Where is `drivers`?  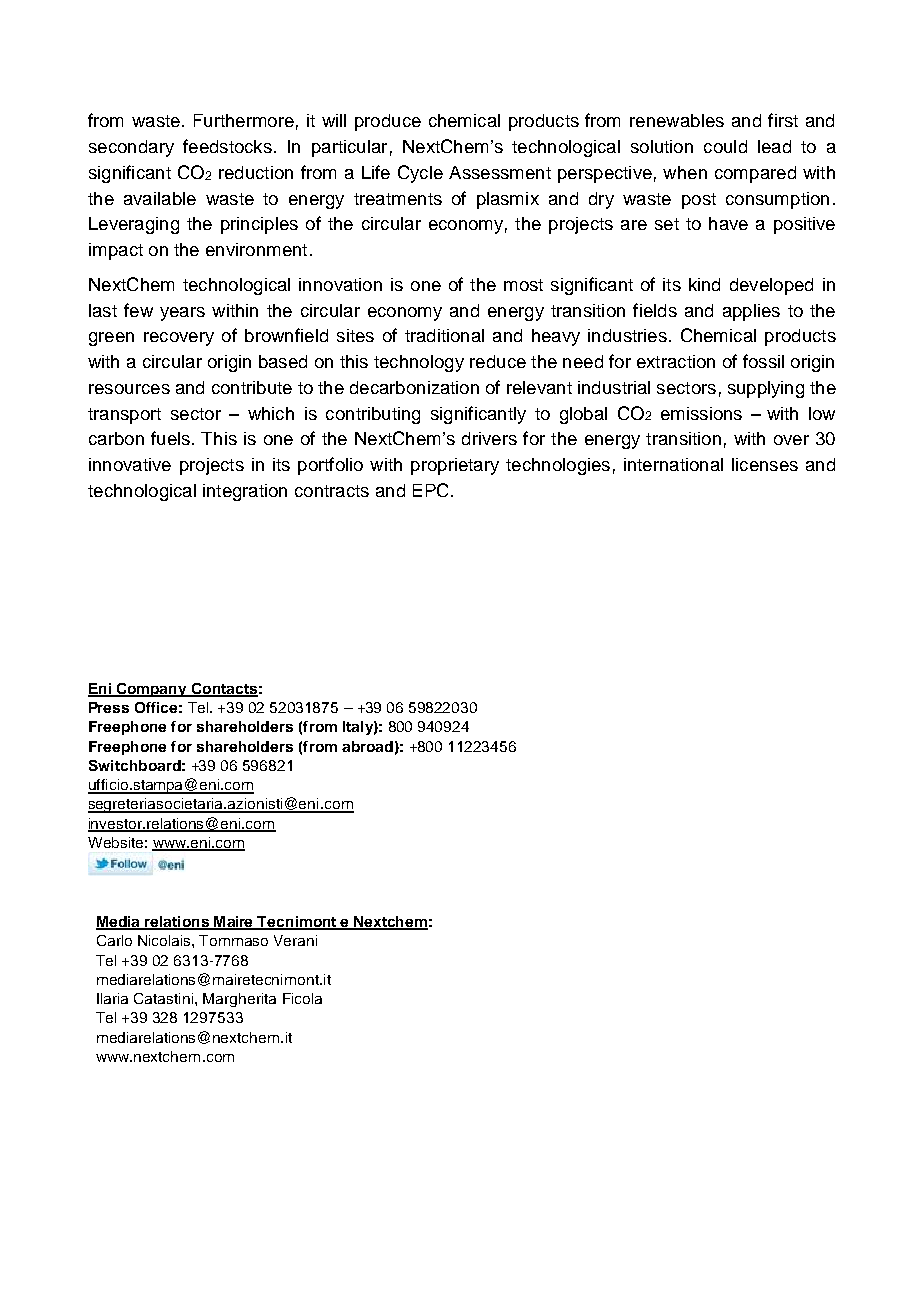 drivers is located at coordinates (489, 438).
